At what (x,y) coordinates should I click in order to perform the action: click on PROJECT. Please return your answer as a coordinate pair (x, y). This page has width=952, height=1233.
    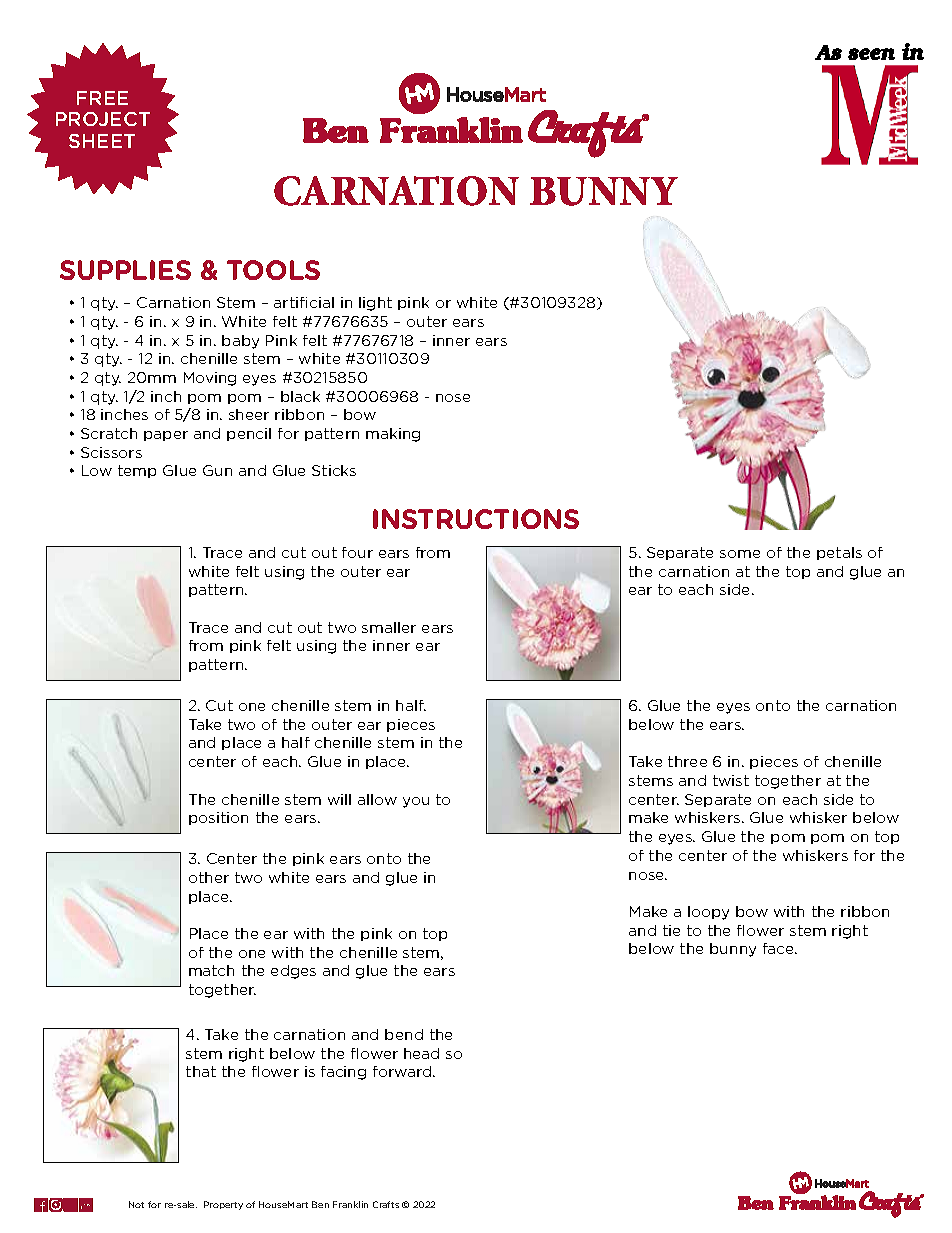
    Looking at the image, I should click on (103, 119).
